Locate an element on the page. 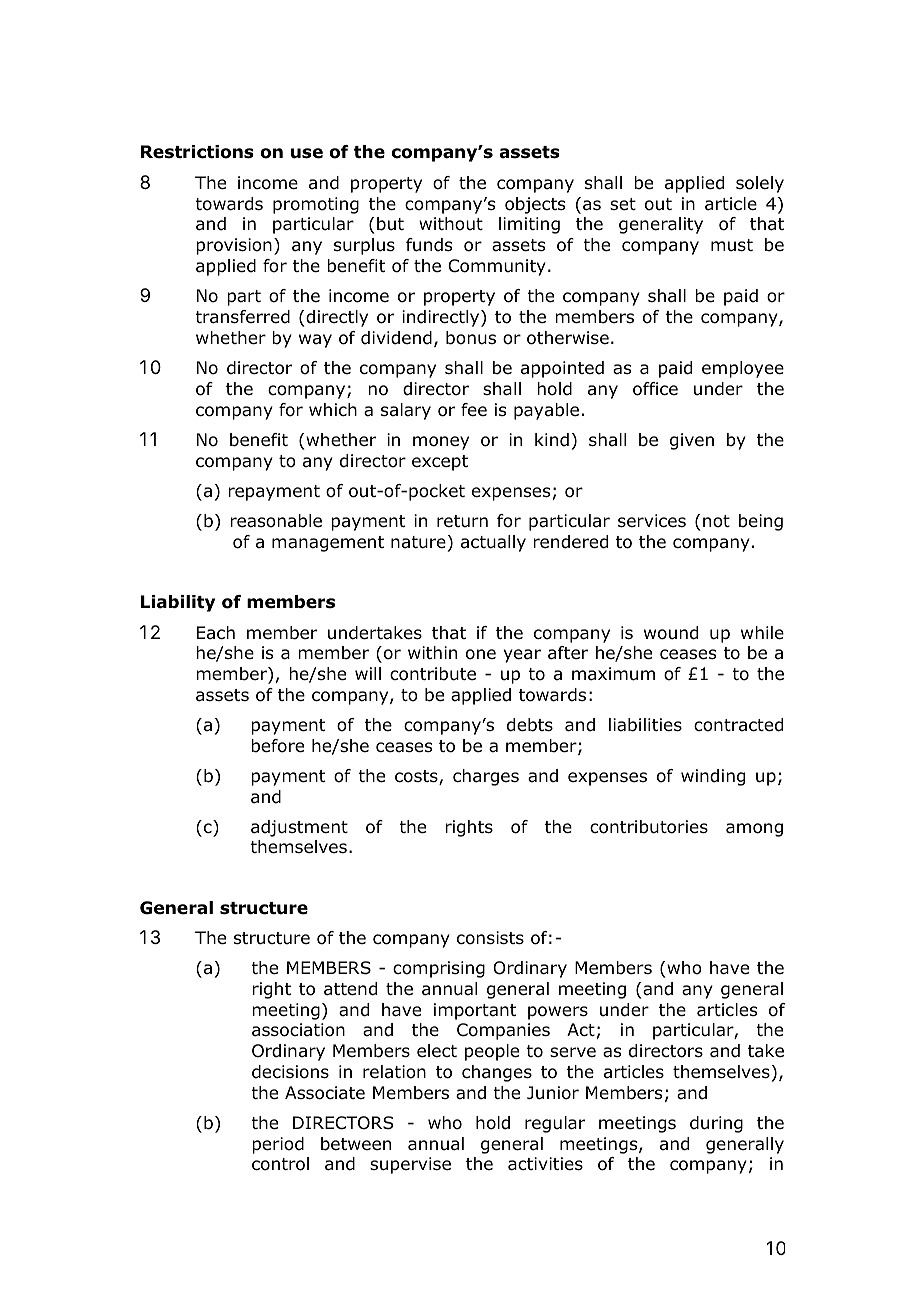  period is located at coordinates (278, 1145).
